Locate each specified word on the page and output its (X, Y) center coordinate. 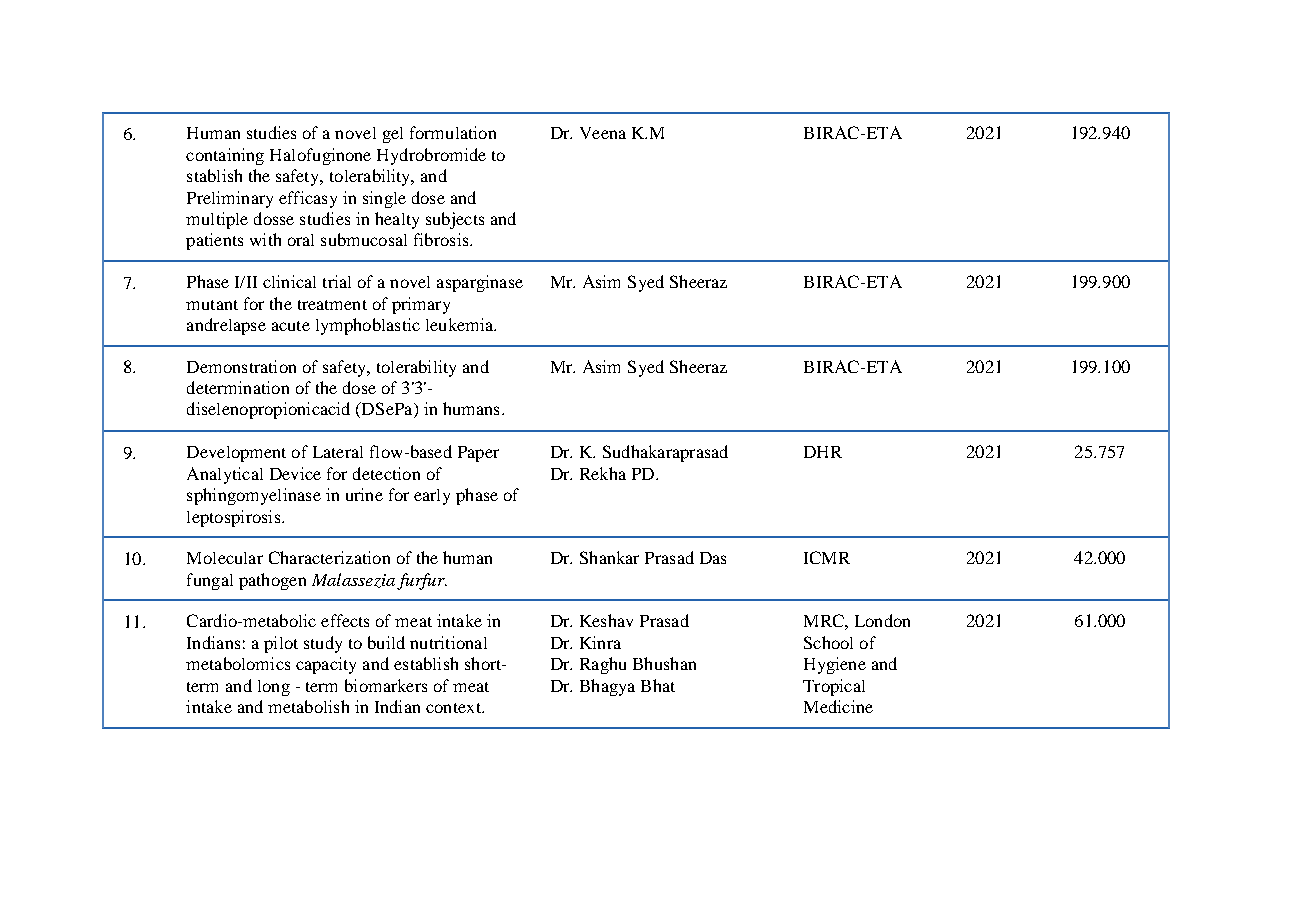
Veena (603, 133)
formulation (453, 132)
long (274, 688)
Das (713, 558)
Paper (478, 454)
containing (225, 156)
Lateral (338, 452)
